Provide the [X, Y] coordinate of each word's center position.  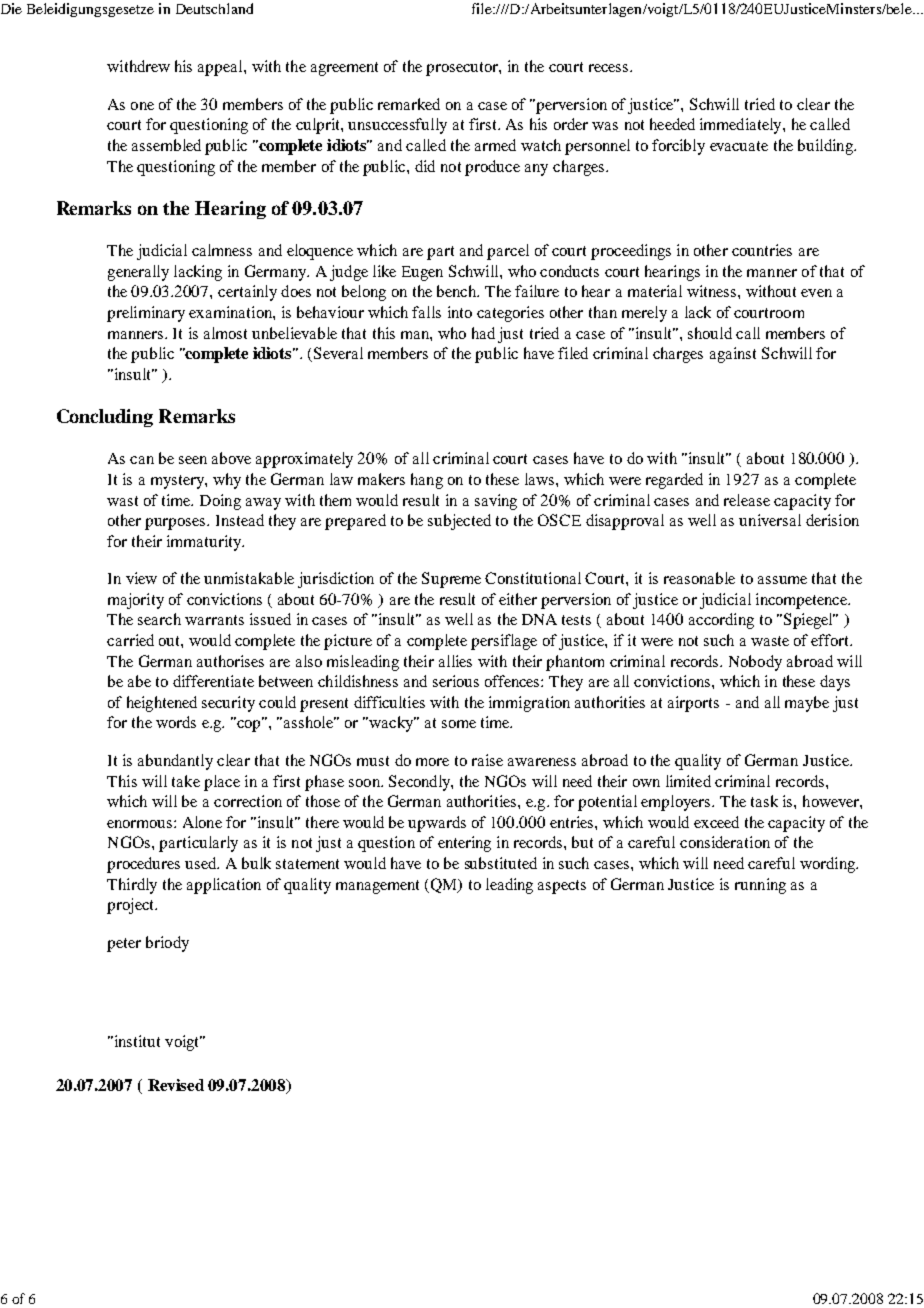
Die [11, 8]
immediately [742, 126]
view [141, 578]
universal [770, 520]
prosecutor [463, 69]
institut [136, 1041]
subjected [459, 522]
